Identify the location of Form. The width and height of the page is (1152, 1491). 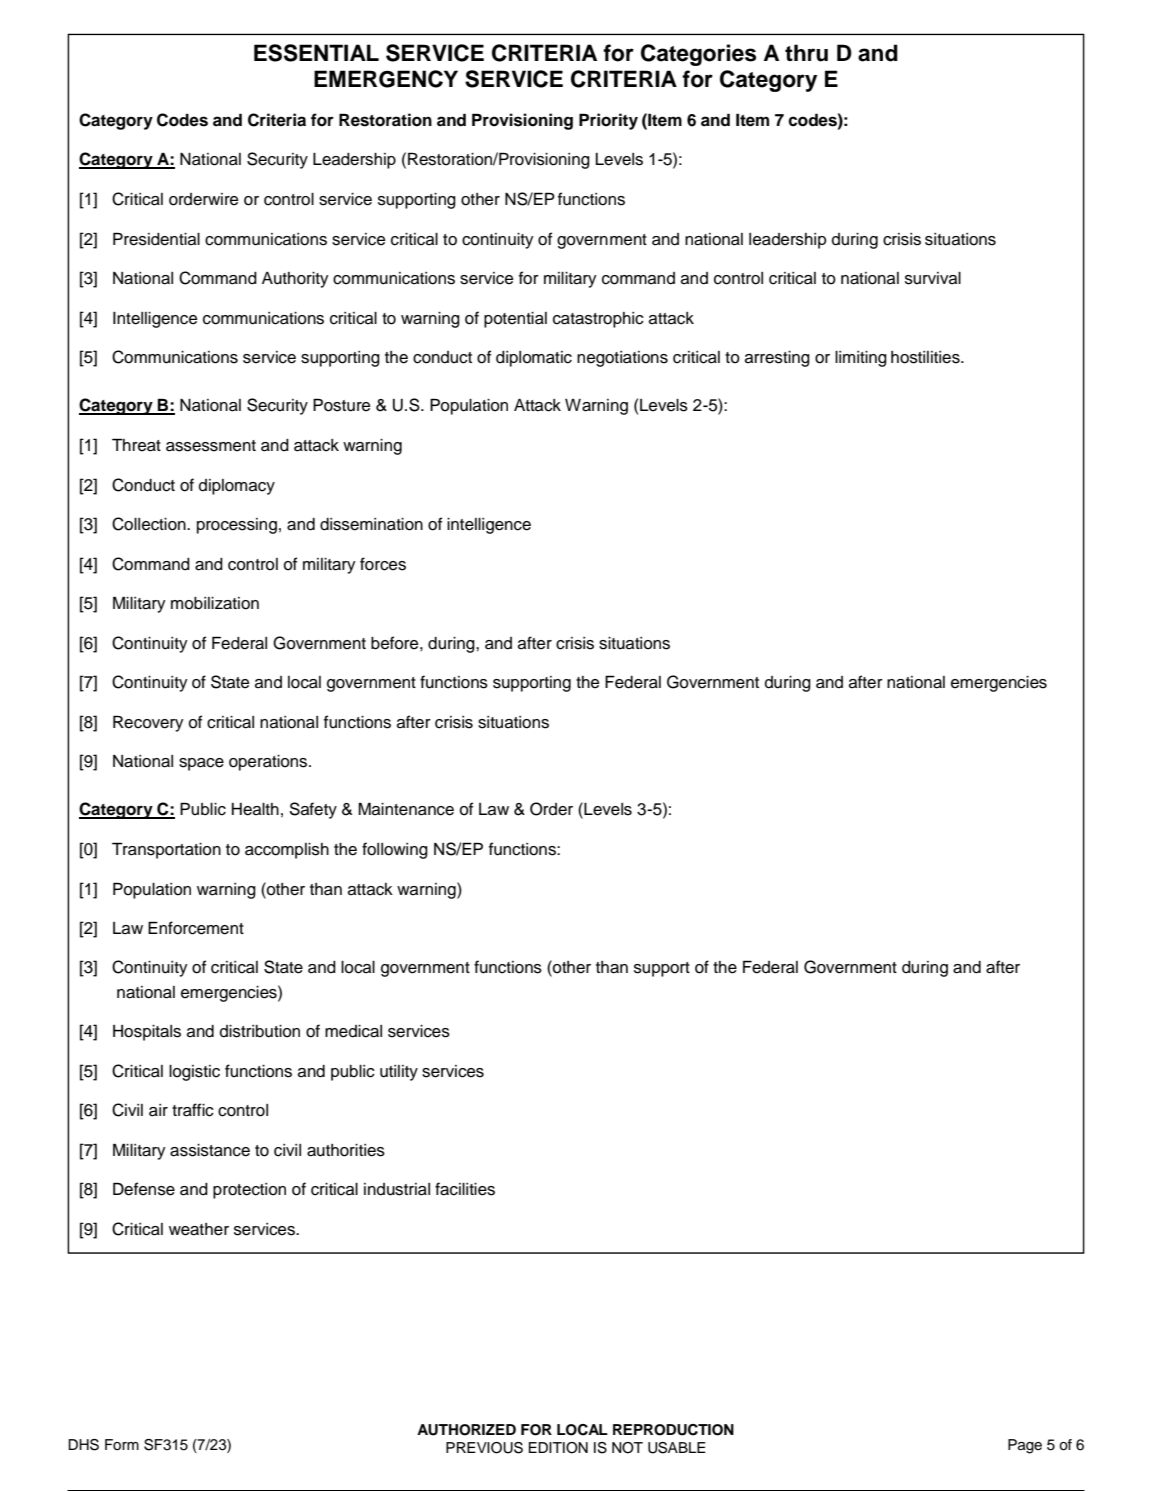
(122, 1444).
